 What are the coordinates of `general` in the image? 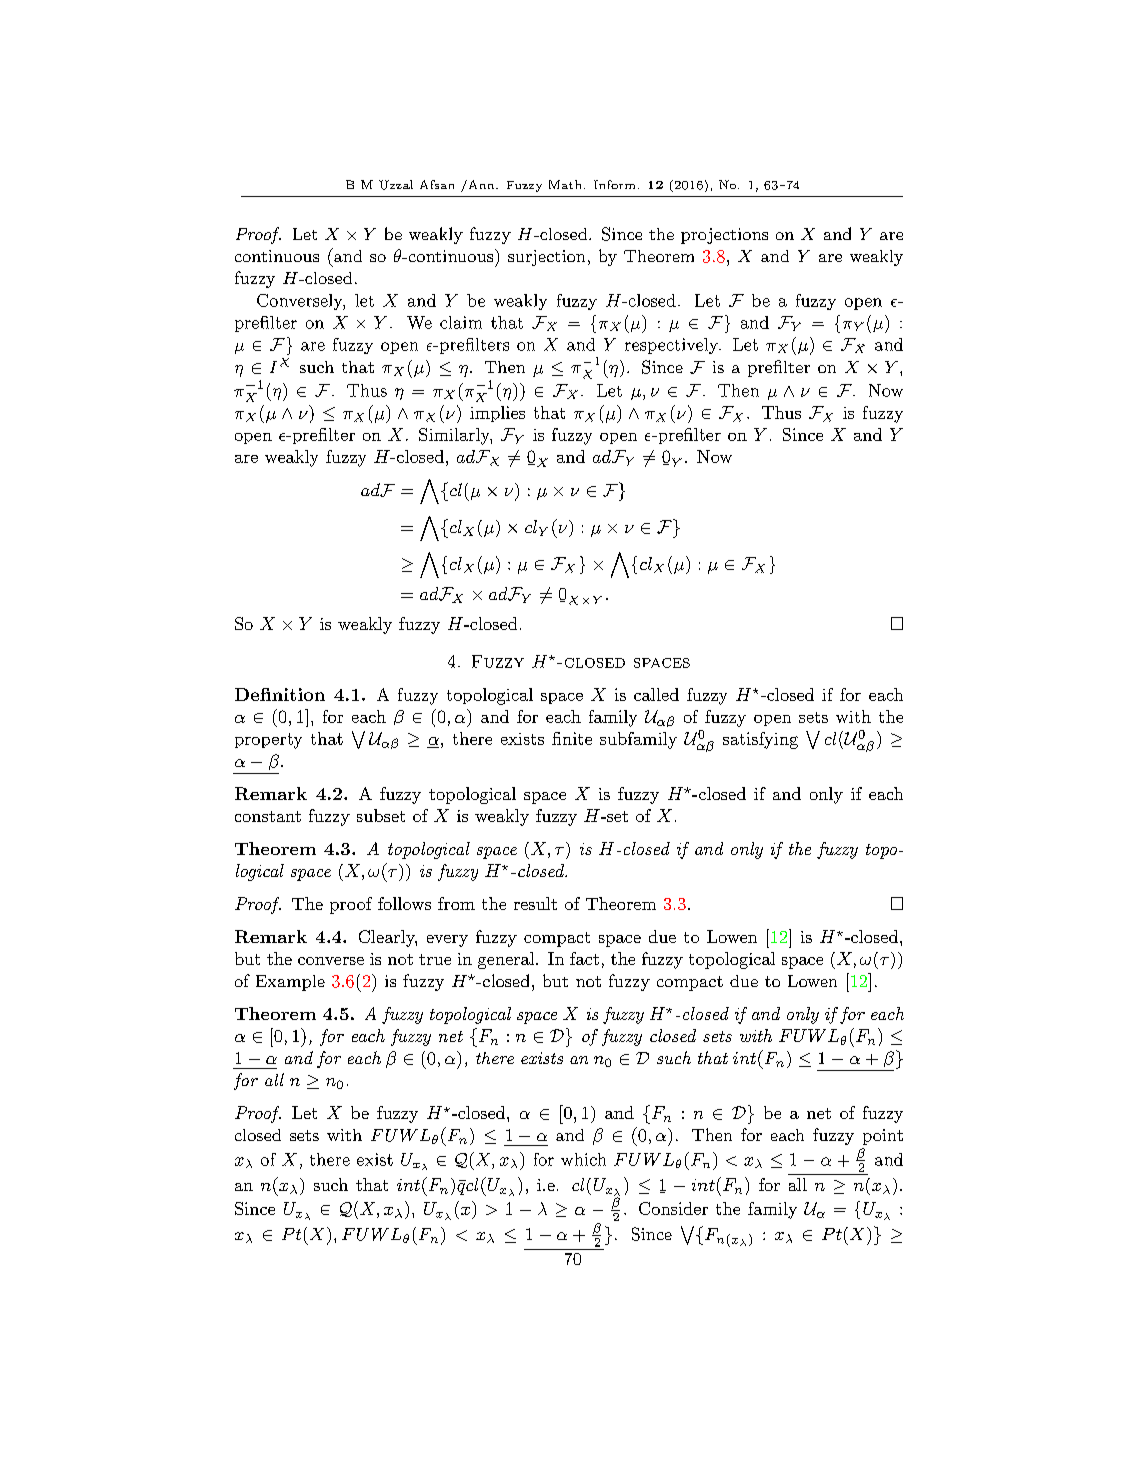 It's located at (507, 960).
